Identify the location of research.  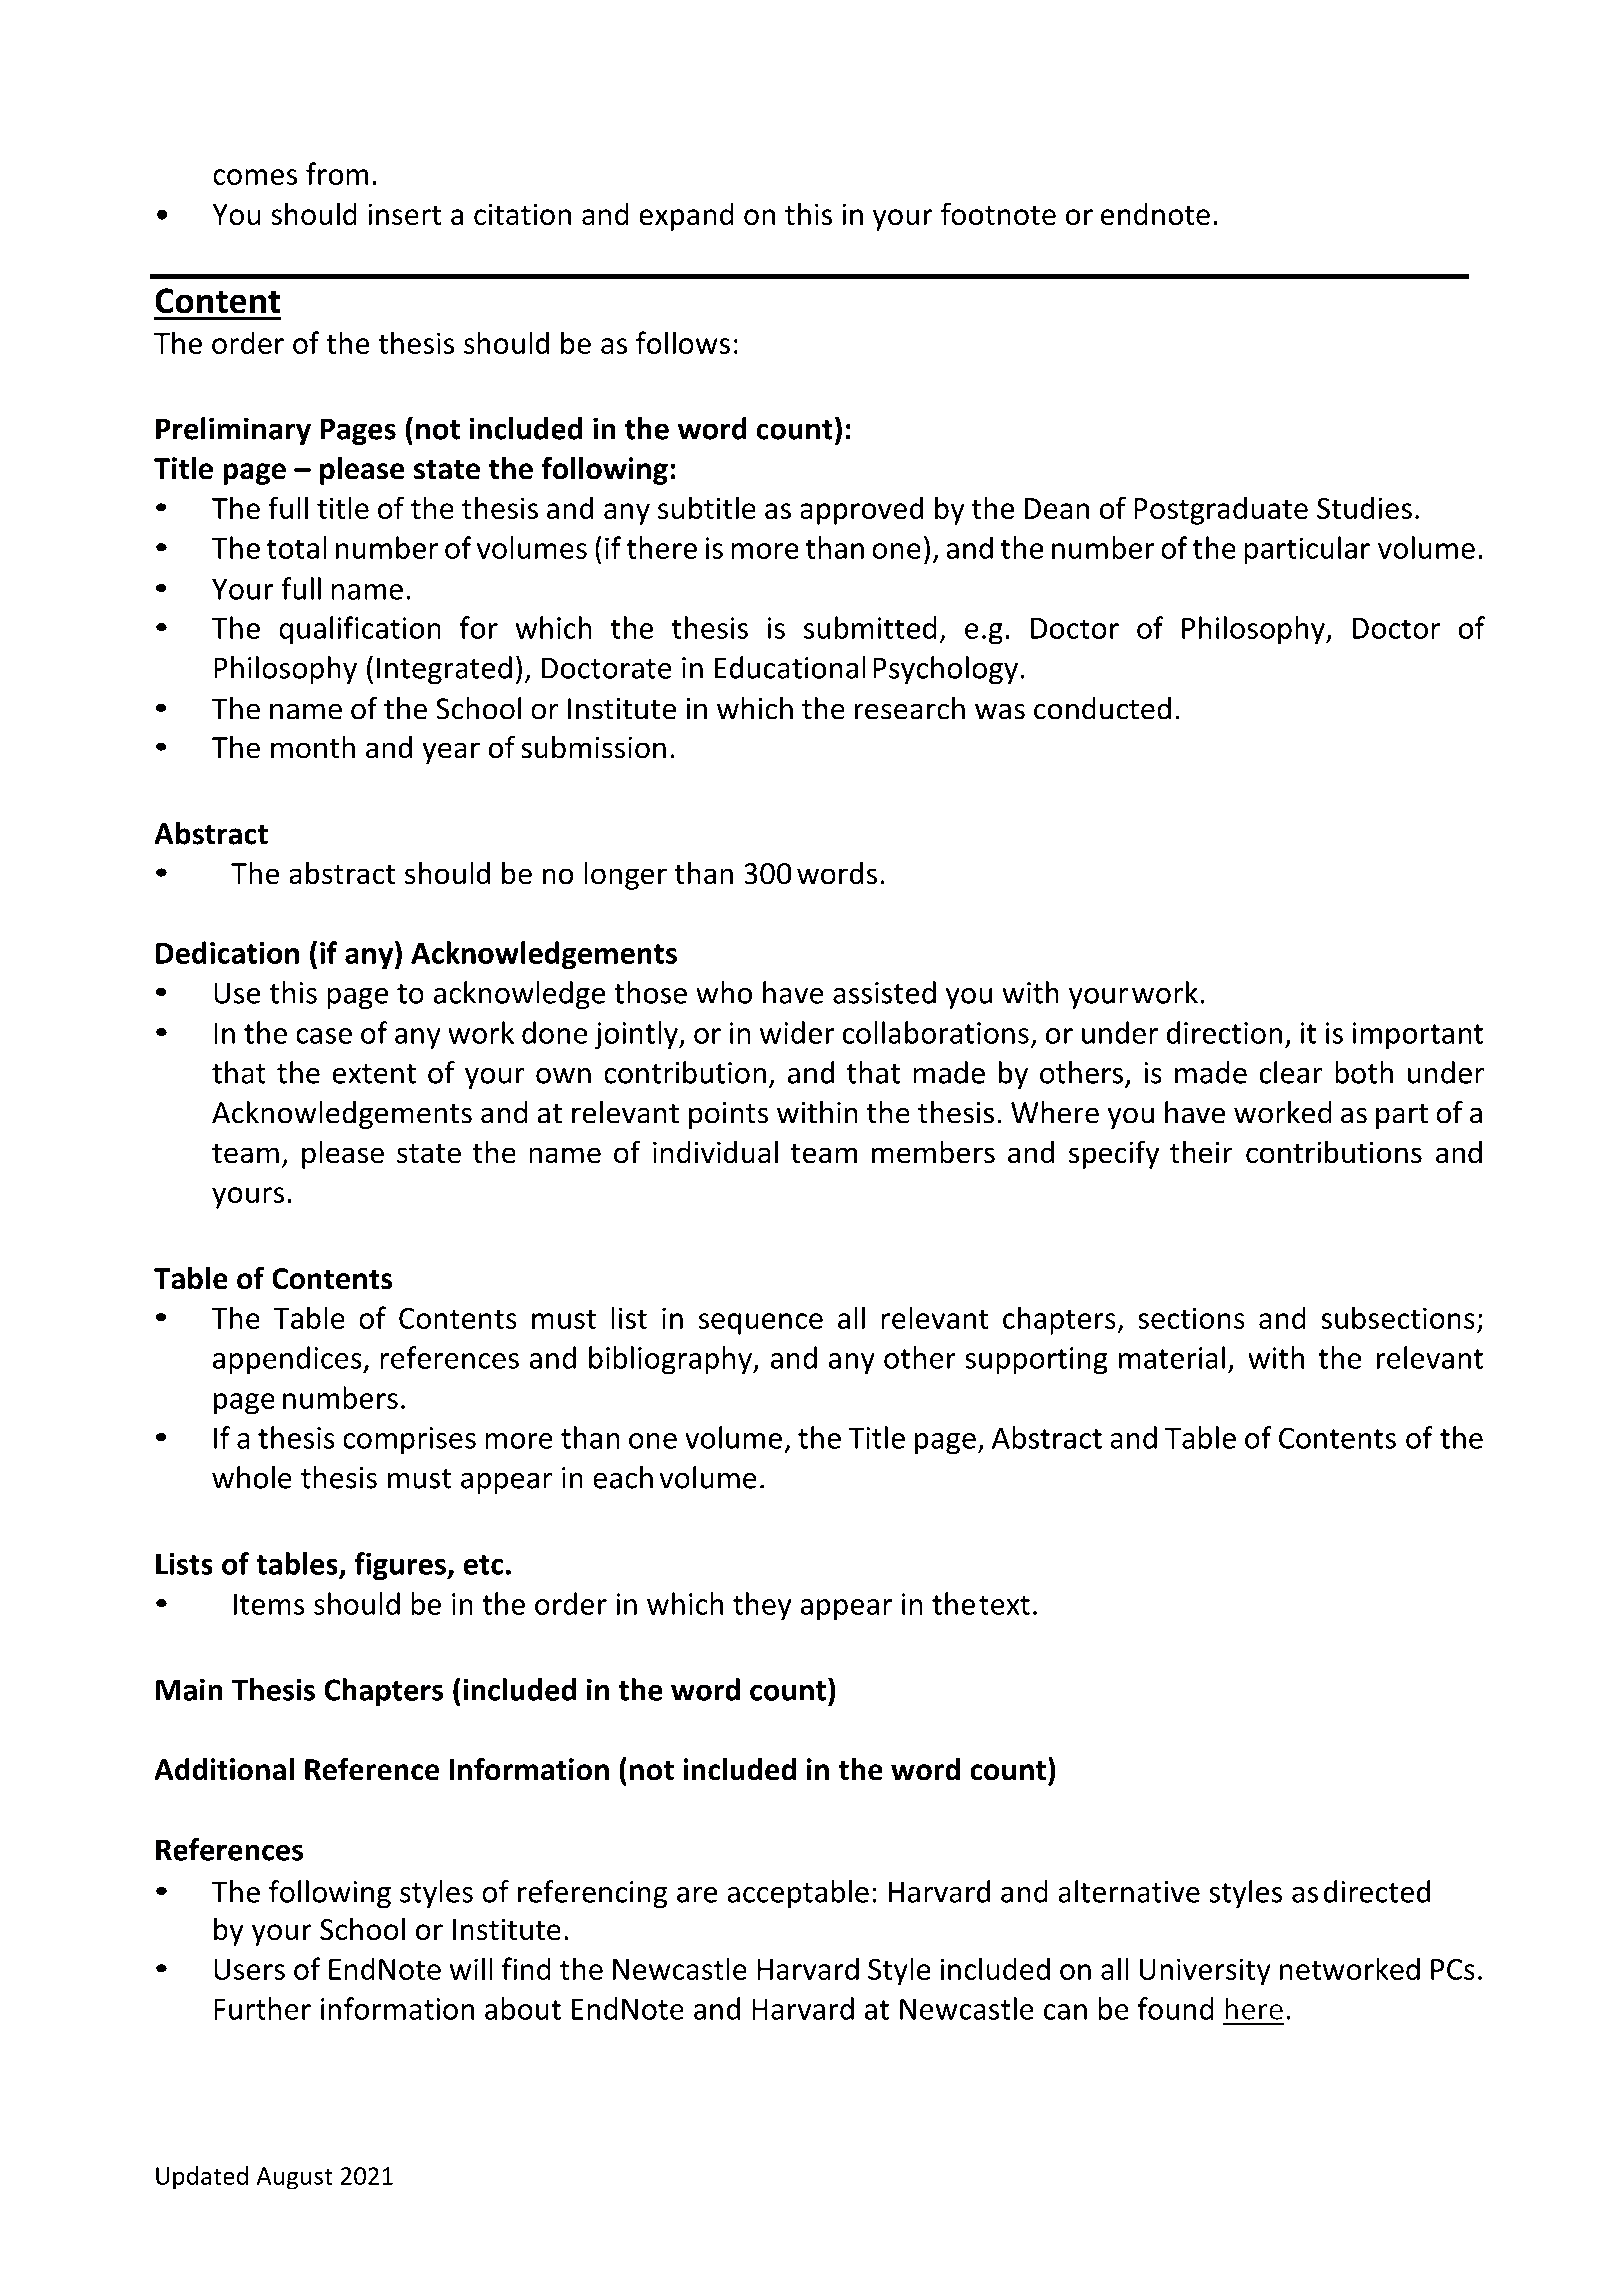
(910, 708).
